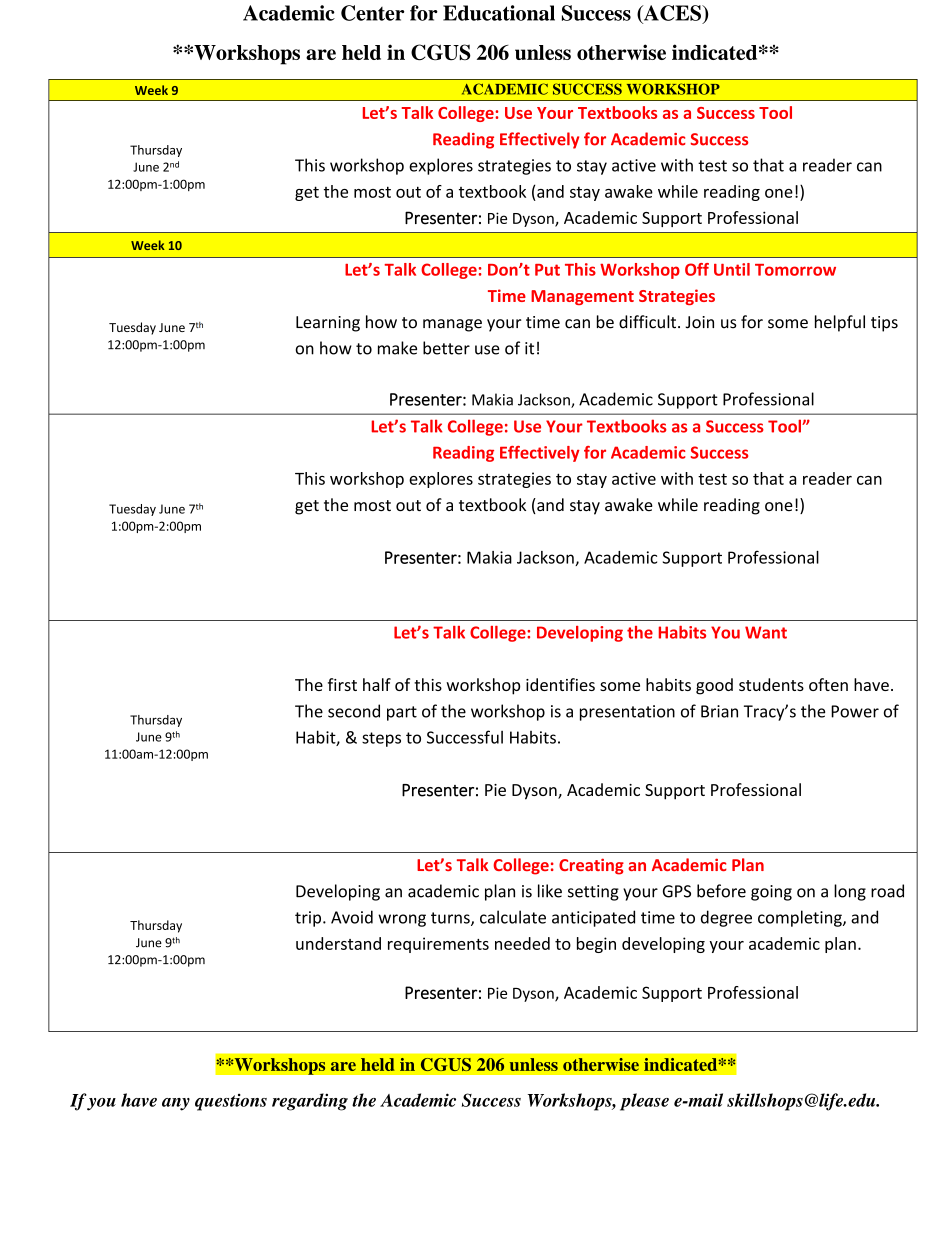 This document has height=1233, width=952. What do you see at coordinates (446, 348) in the document?
I see `better` at bounding box center [446, 348].
